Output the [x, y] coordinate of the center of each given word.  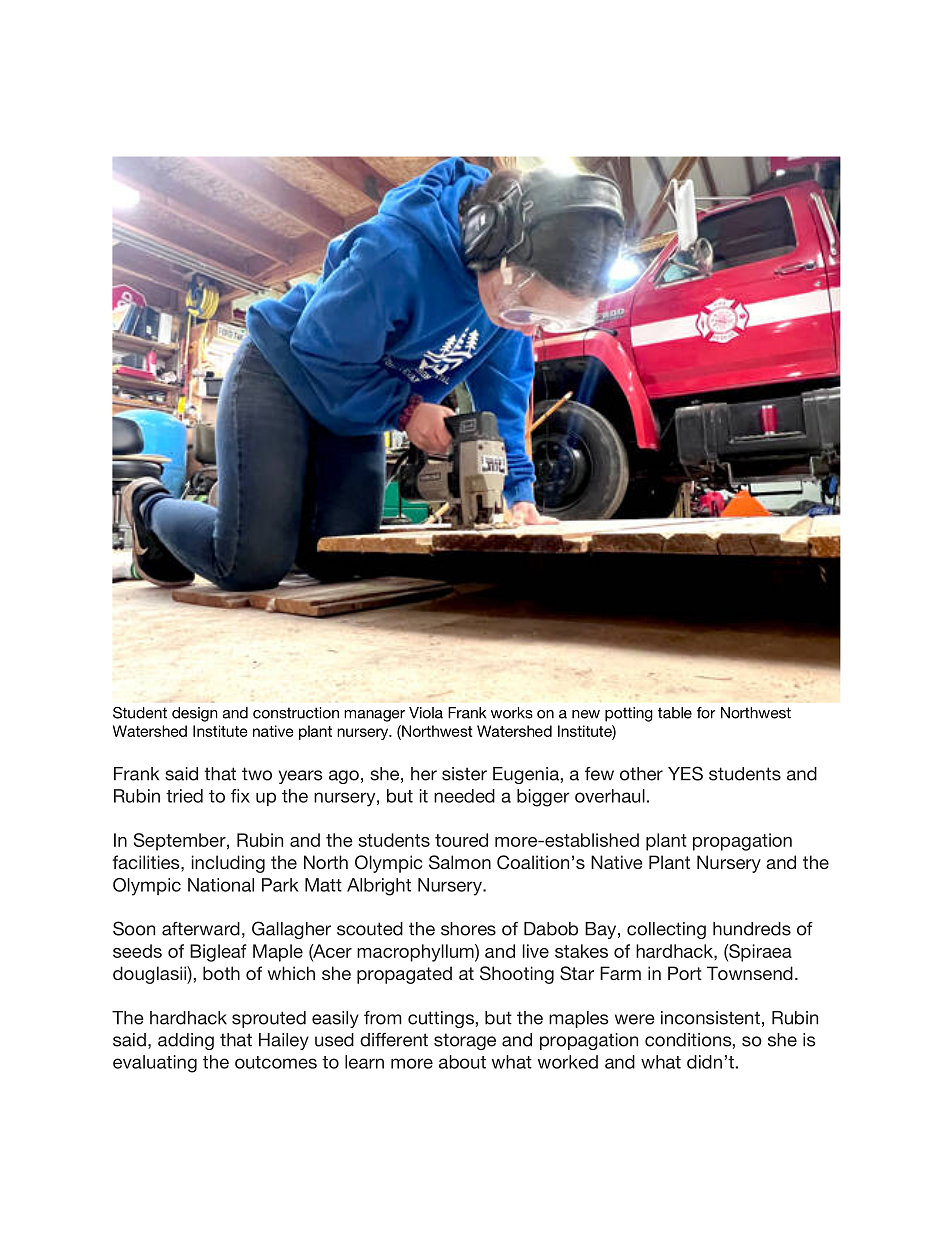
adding [186, 1041]
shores [468, 929]
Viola [426, 713]
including [228, 864]
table [675, 713]
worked [567, 1062]
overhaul [610, 796]
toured [461, 840]
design [195, 714]
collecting [666, 930]
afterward [201, 929]
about [462, 1062]
